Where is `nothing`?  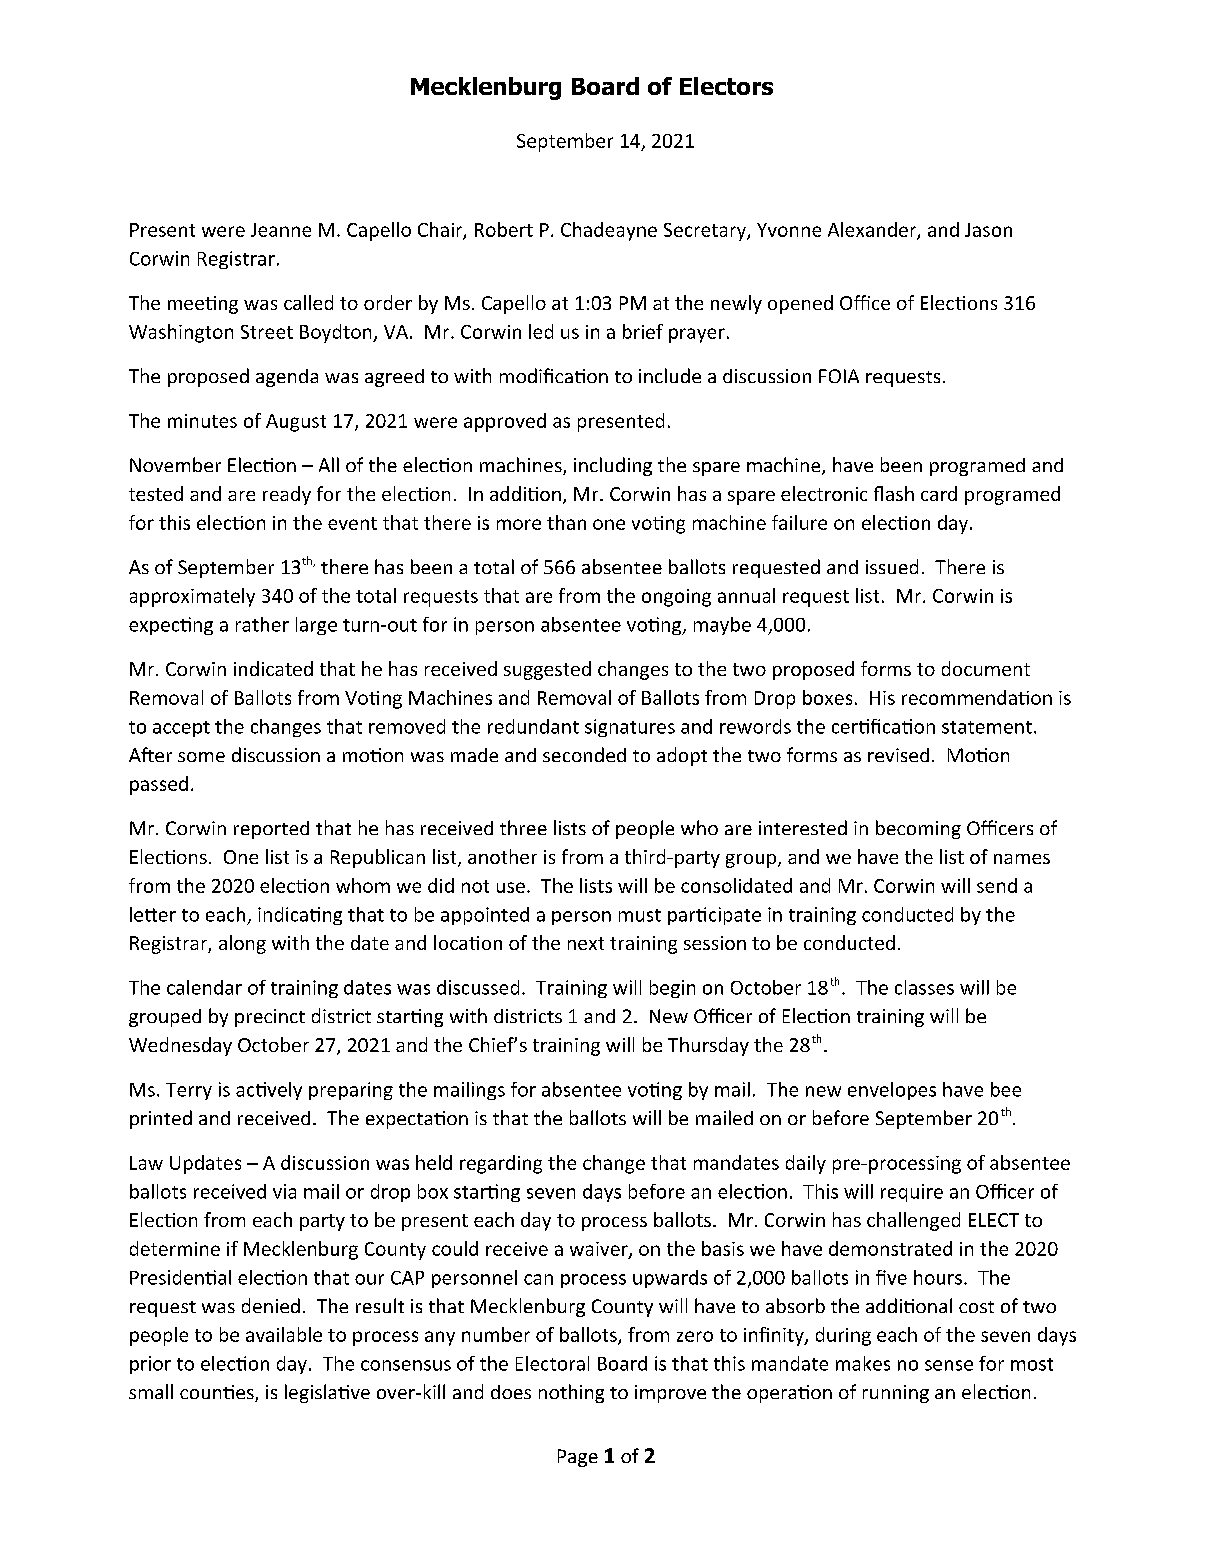 nothing is located at coordinates (571, 1393).
